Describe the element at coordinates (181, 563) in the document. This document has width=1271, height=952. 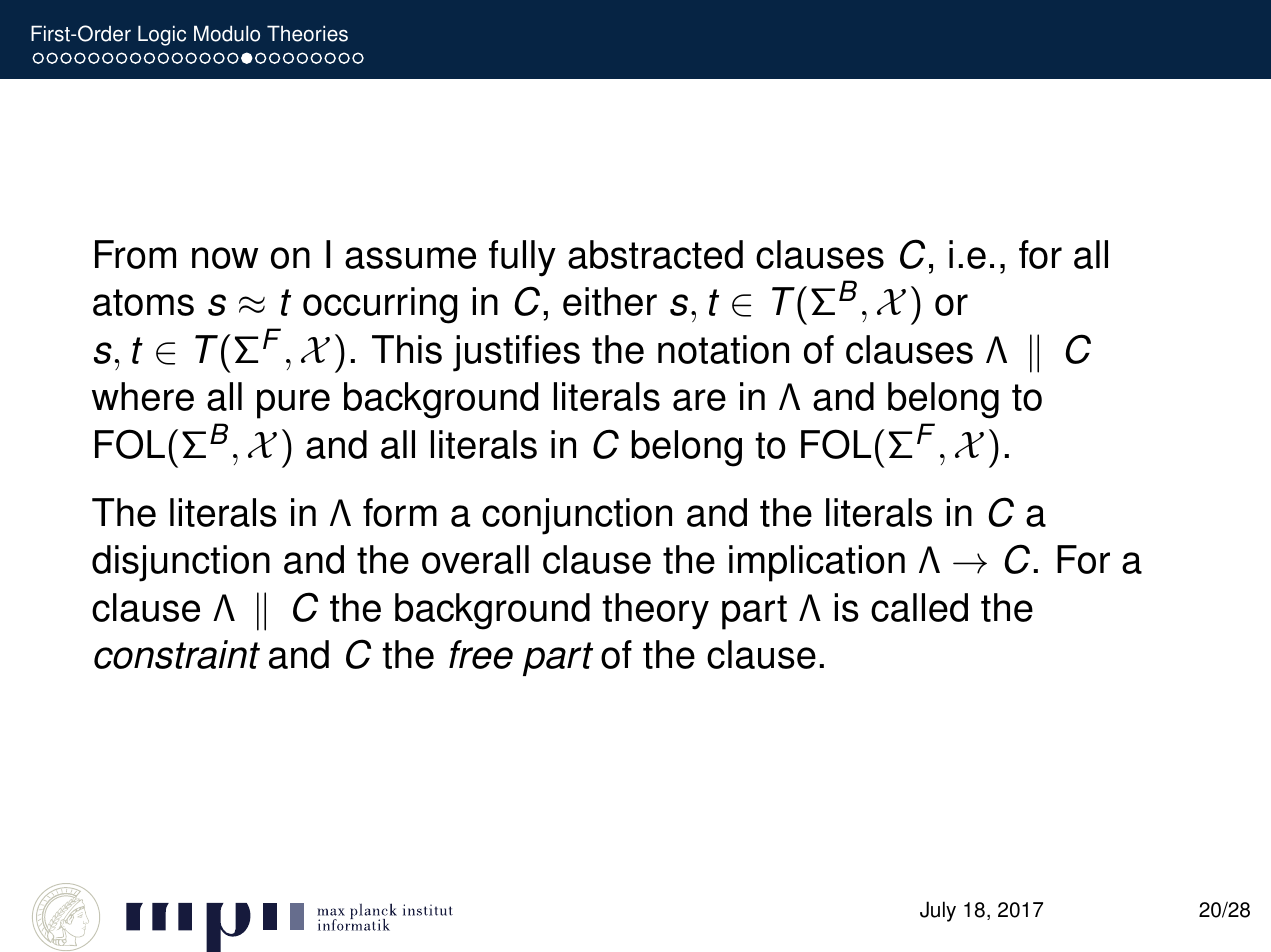
I see `disjunction` at that location.
